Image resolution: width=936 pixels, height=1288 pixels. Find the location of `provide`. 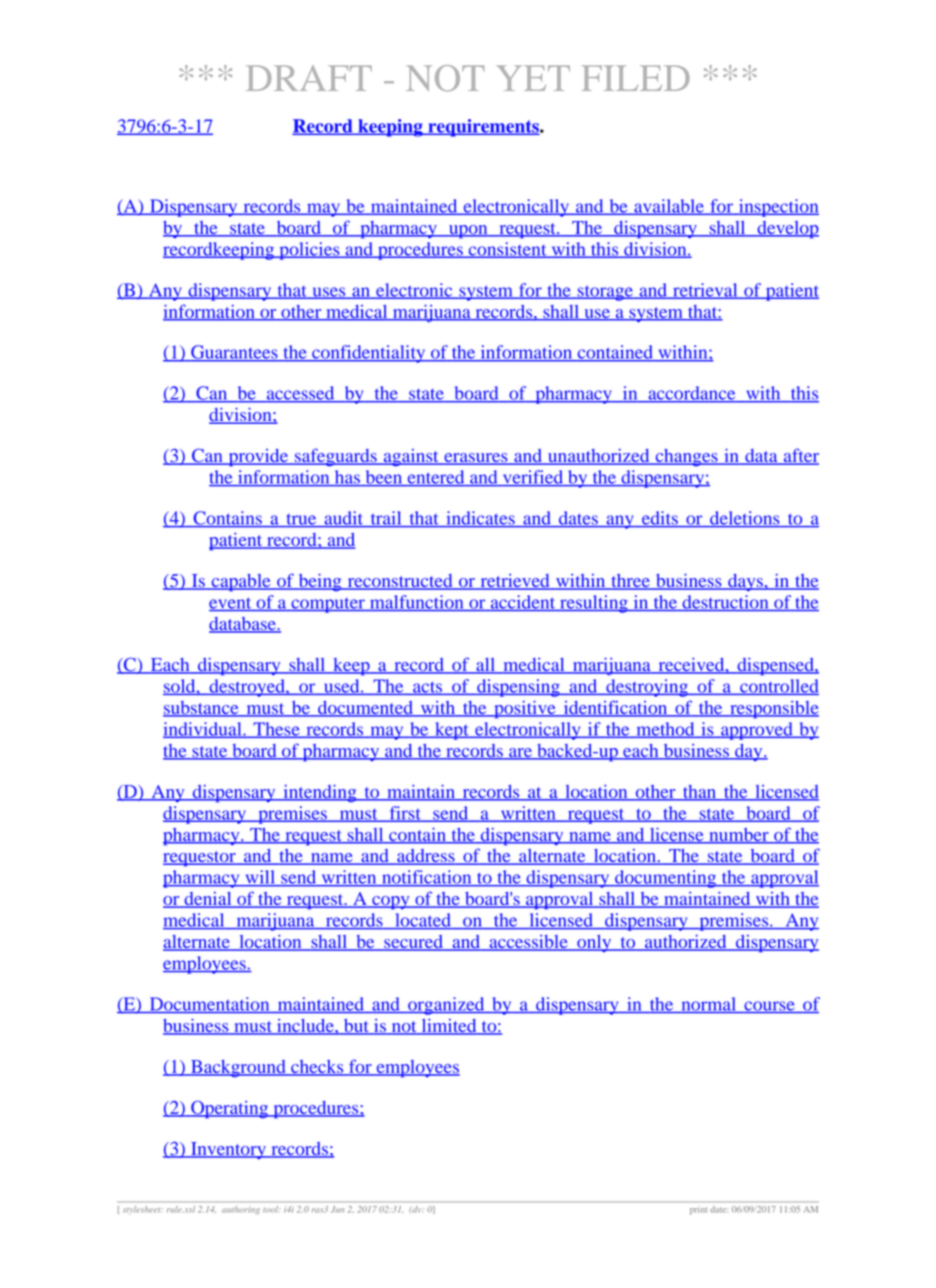

provide is located at coordinates (258, 458).
